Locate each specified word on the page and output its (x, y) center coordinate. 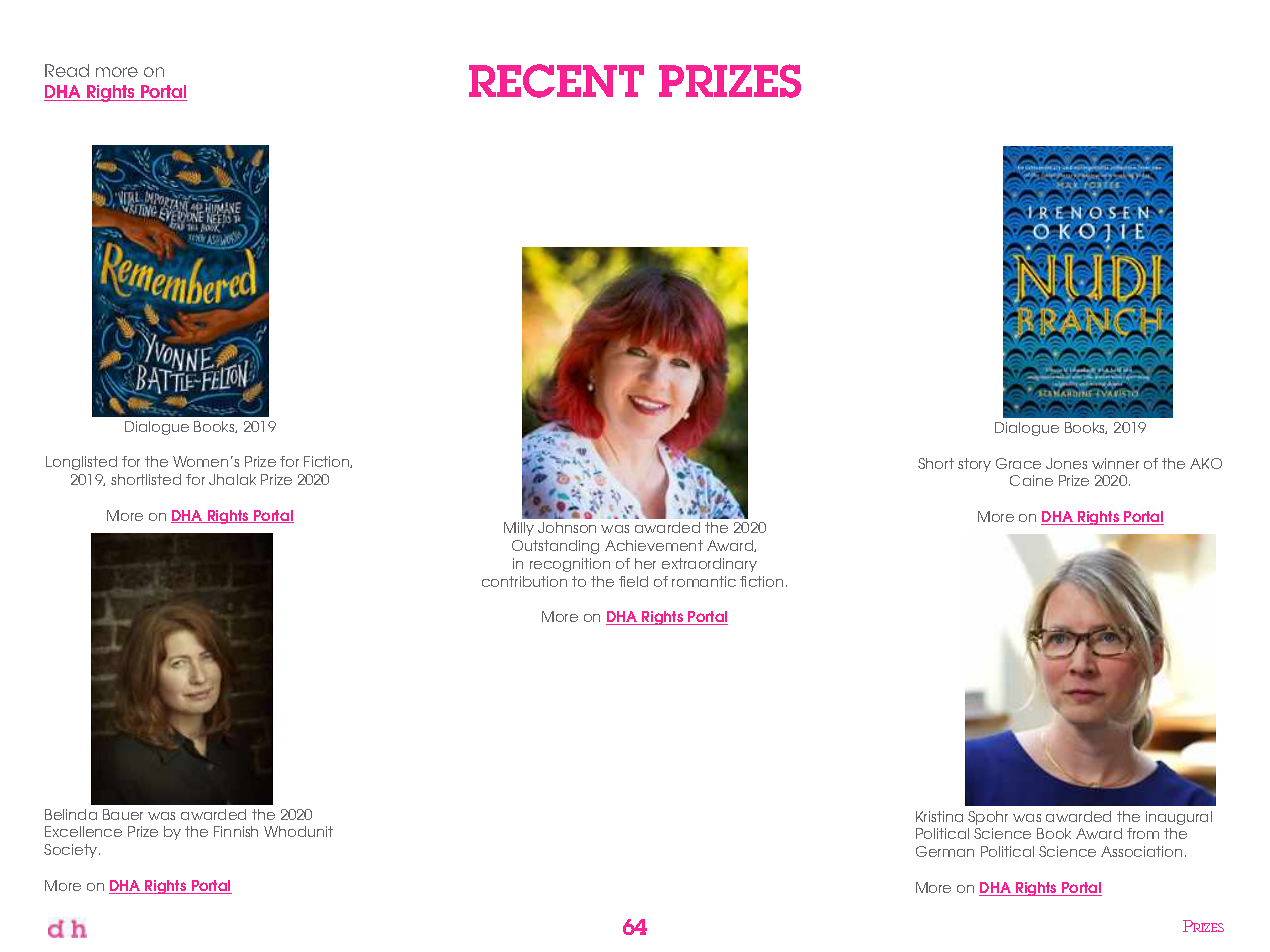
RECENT (556, 81)
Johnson (567, 527)
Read (67, 70)
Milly (519, 529)
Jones (1066, 463)
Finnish (236, 831)
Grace (1018, 463)
